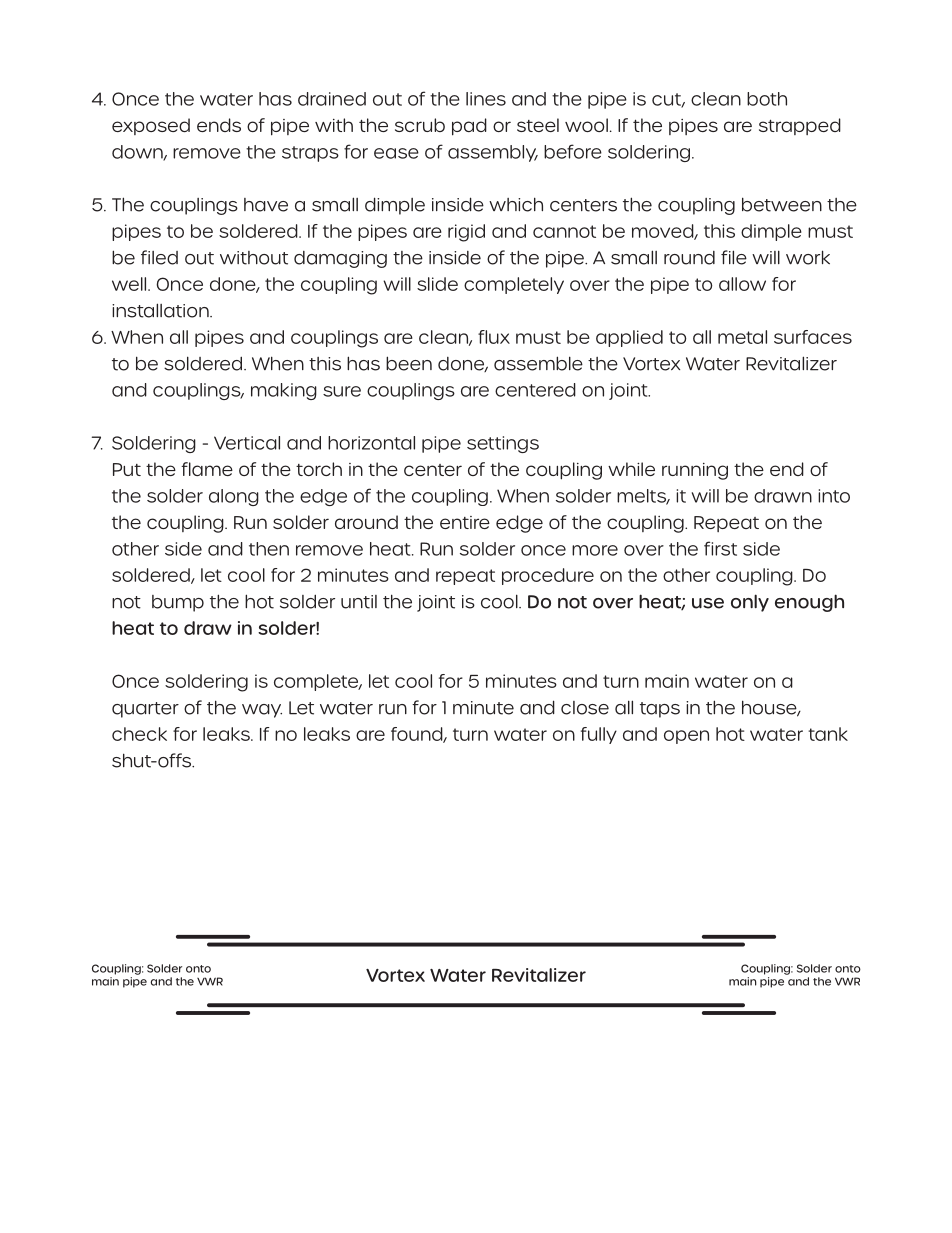 The image size is (952, 1233). What do you see at coordinates (207, 469) in the screenshot?
I see `flame` at bounding box center [207, 469].
